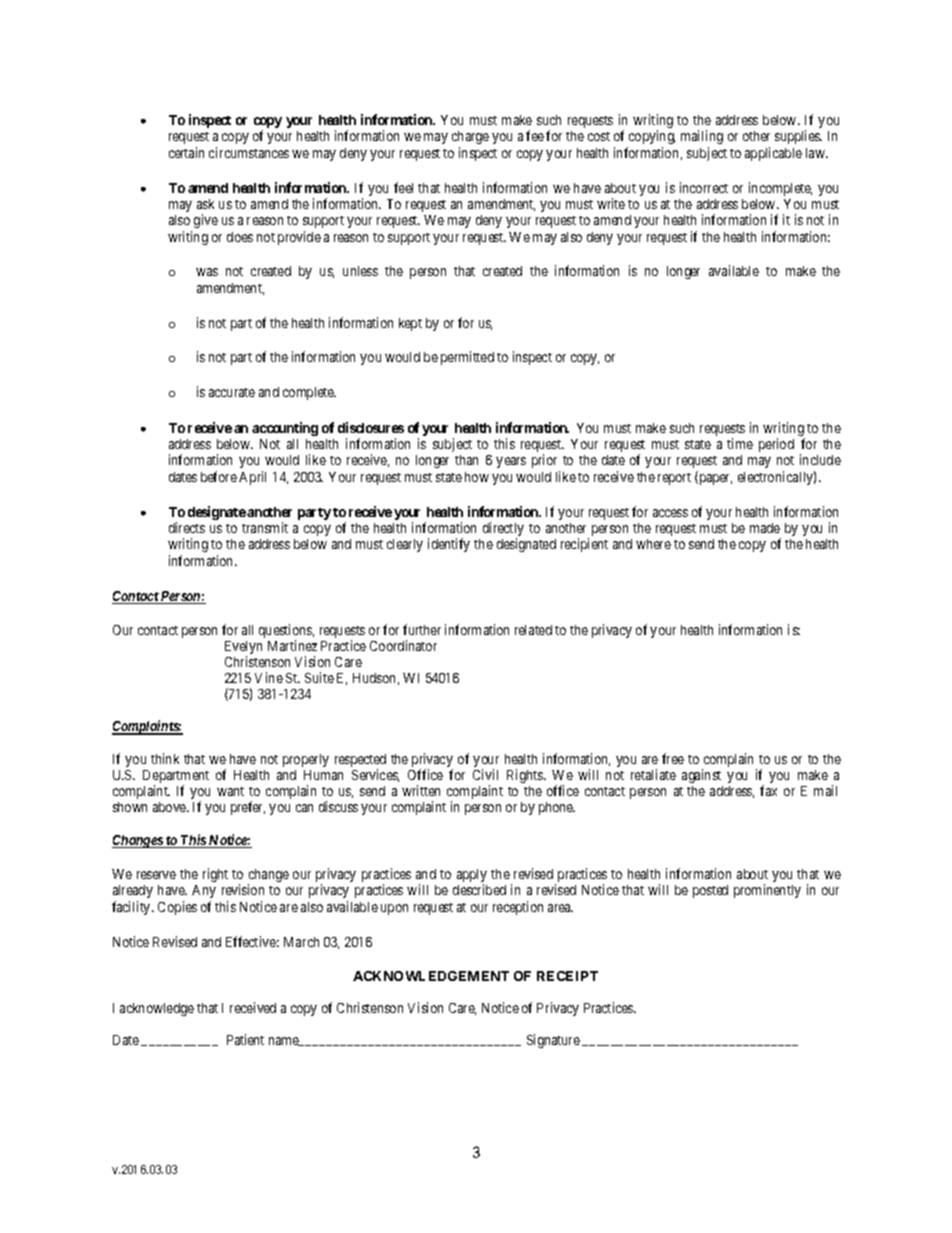 The height and width of the screenshot is (1233, 952). I want to click on accurate, so click(232, 392).
